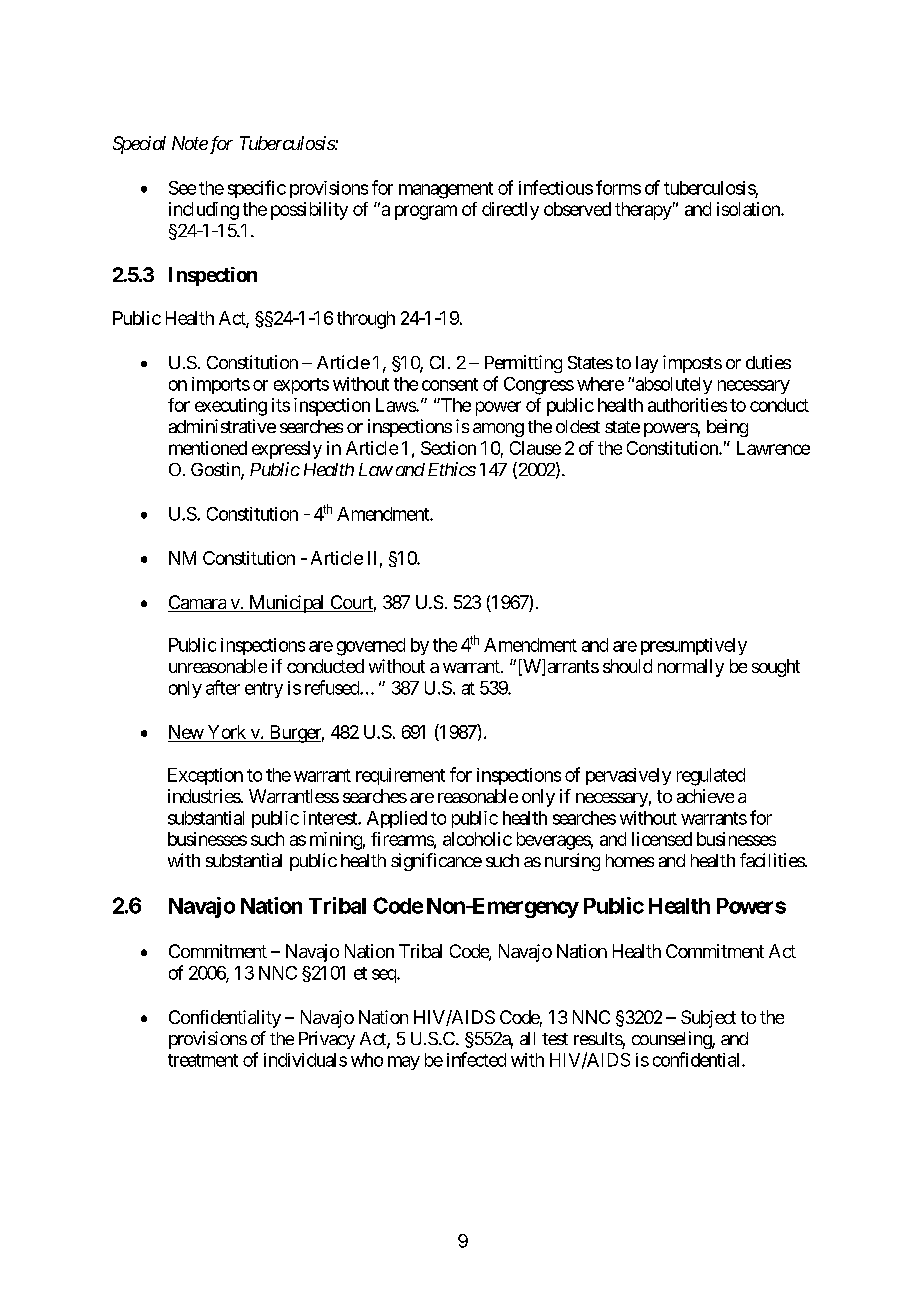 The image size is (924, 1308). What do you see at coordinates (692, 364) in the document?
I see `imposts` at bounding box center [692, 364].
